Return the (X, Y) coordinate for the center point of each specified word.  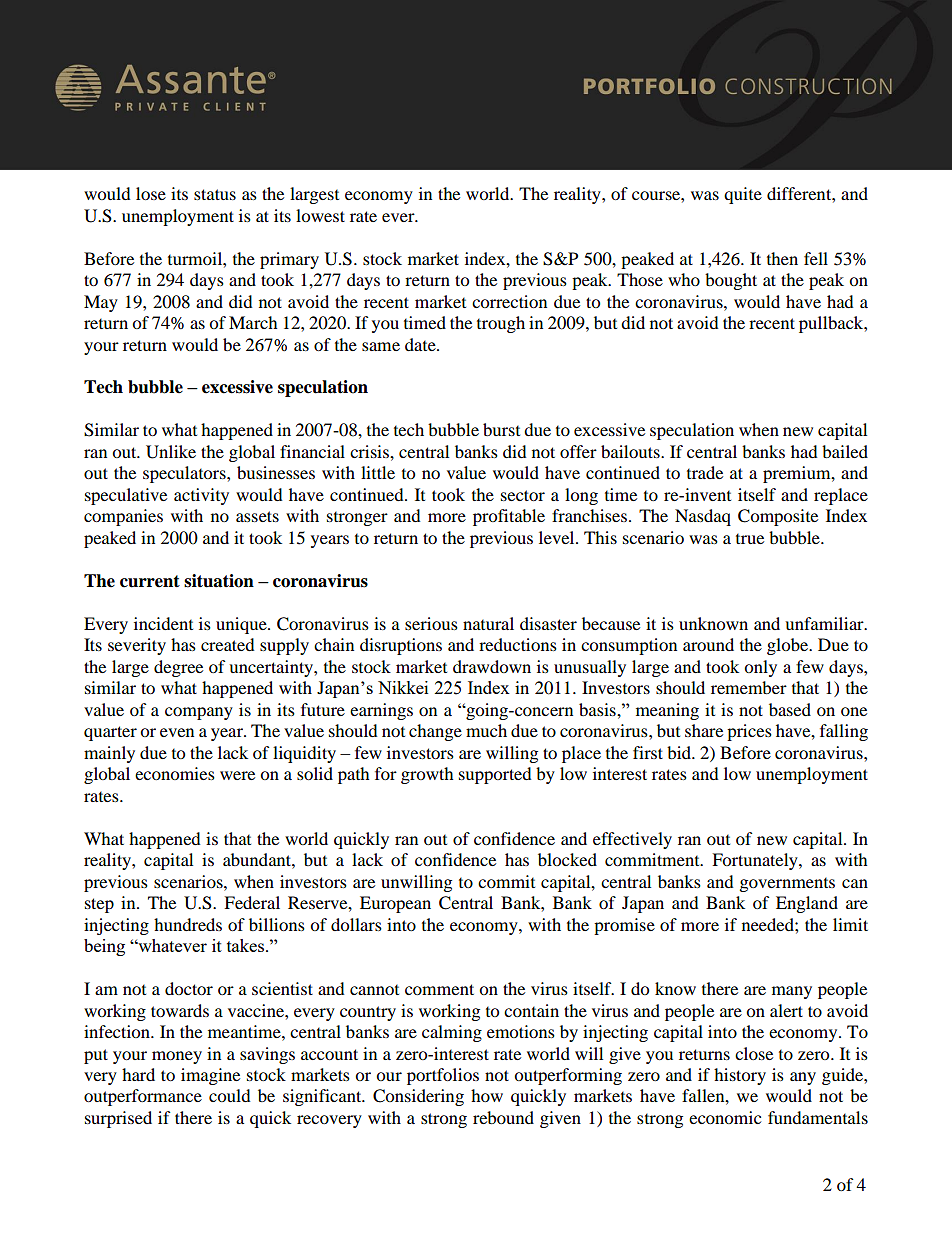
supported (495, 775)
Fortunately (756, 861)
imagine (210, 1076)
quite (743, 195)
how (487, 1095)
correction (509, 301)
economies (175, 773)
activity (201, 496)
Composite (778, 517)
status (215, 194)
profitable (509, 517)
